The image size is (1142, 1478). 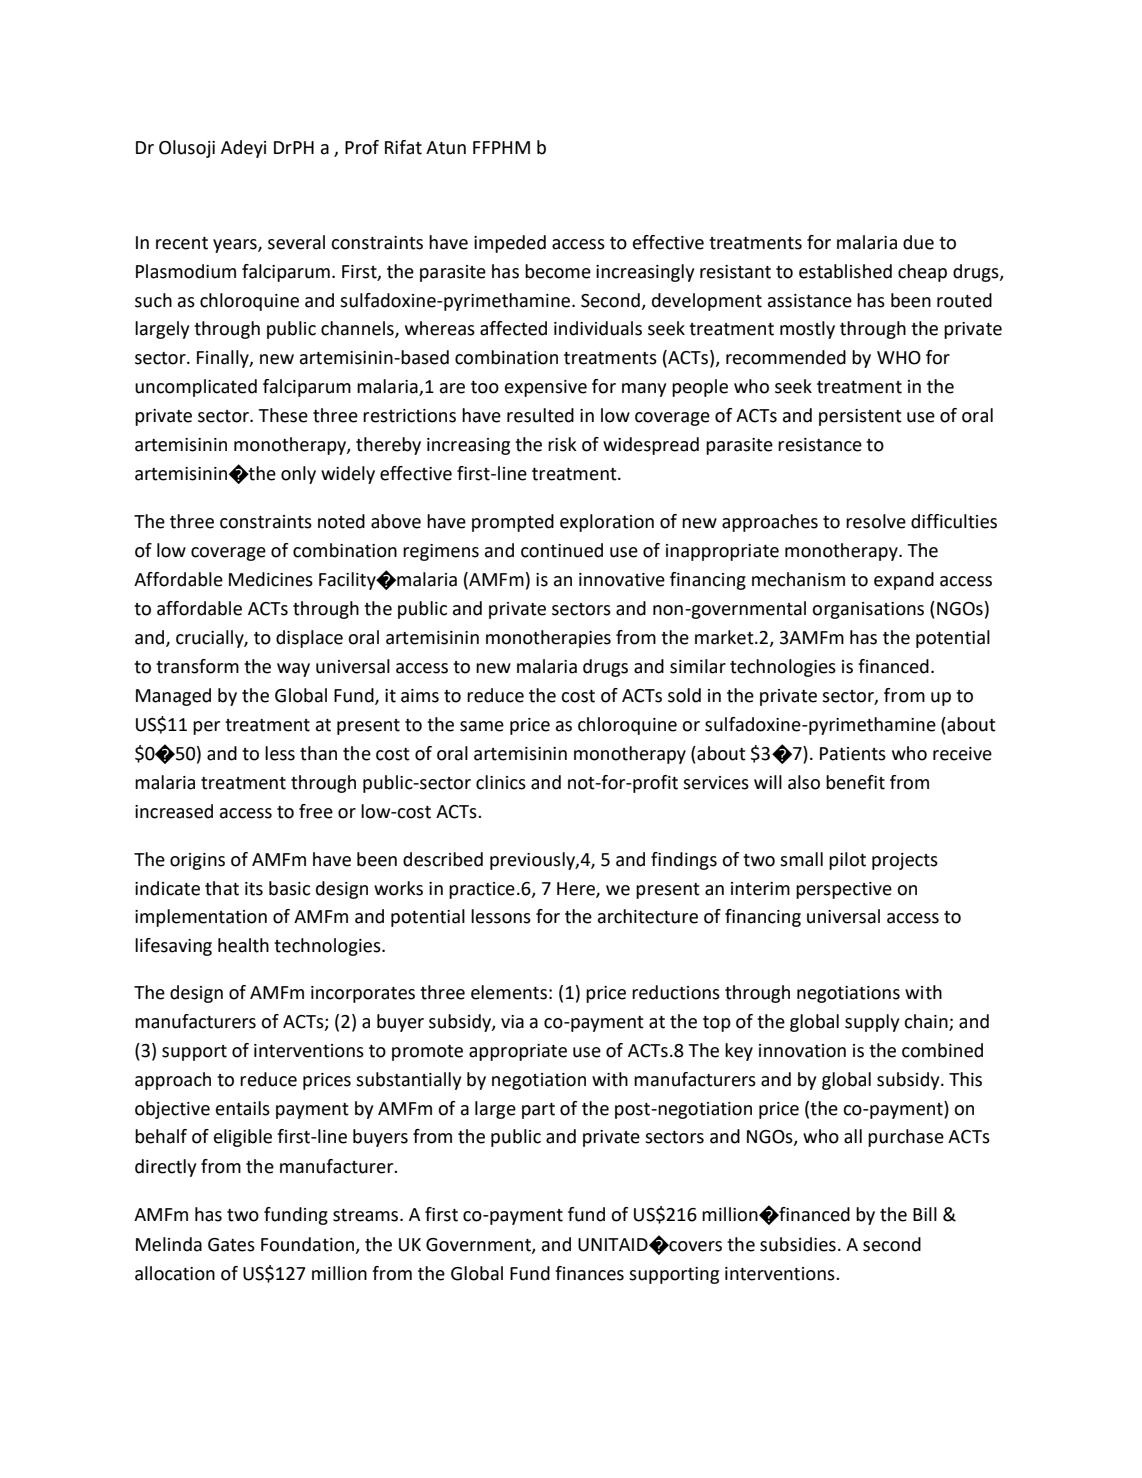 What do you see at coordinates (318, 753) in the image?
I see `than` at bounding box center [318, 753].
